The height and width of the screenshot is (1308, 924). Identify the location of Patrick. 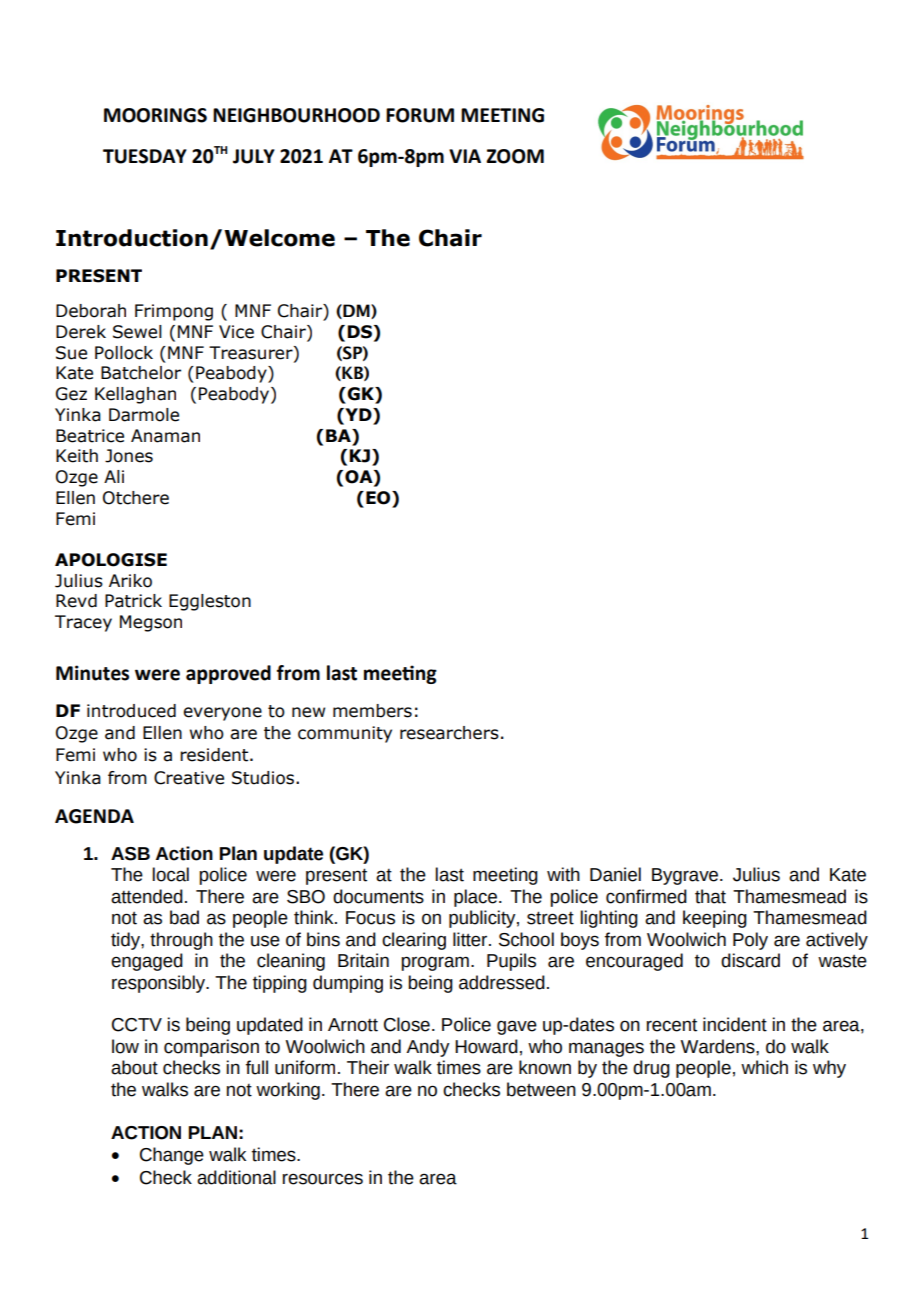
(133, 601).
